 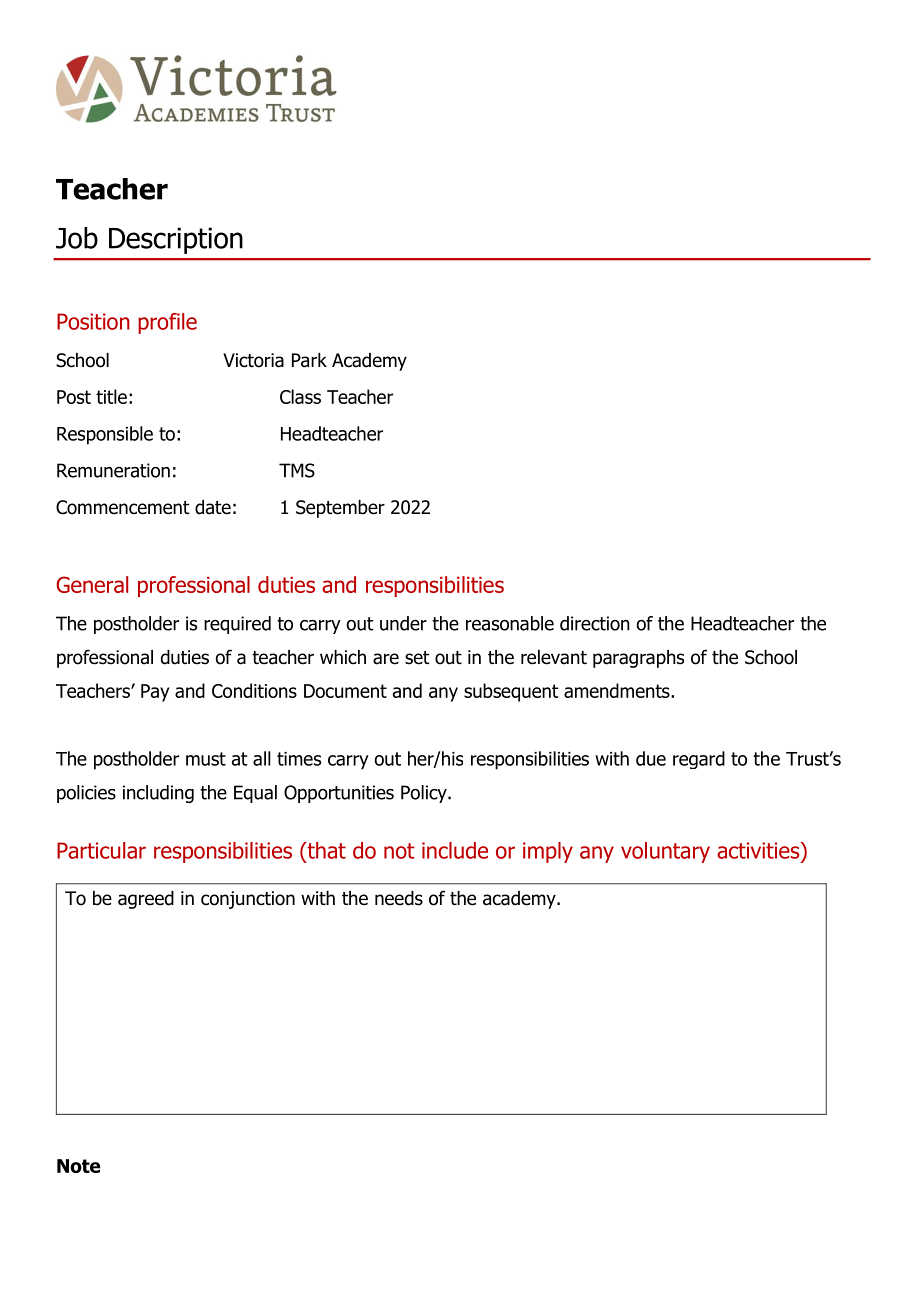 What do you see at coordinates (176, 240) in the screenshot?
I see `Description` at bounding box center [176, 240].
